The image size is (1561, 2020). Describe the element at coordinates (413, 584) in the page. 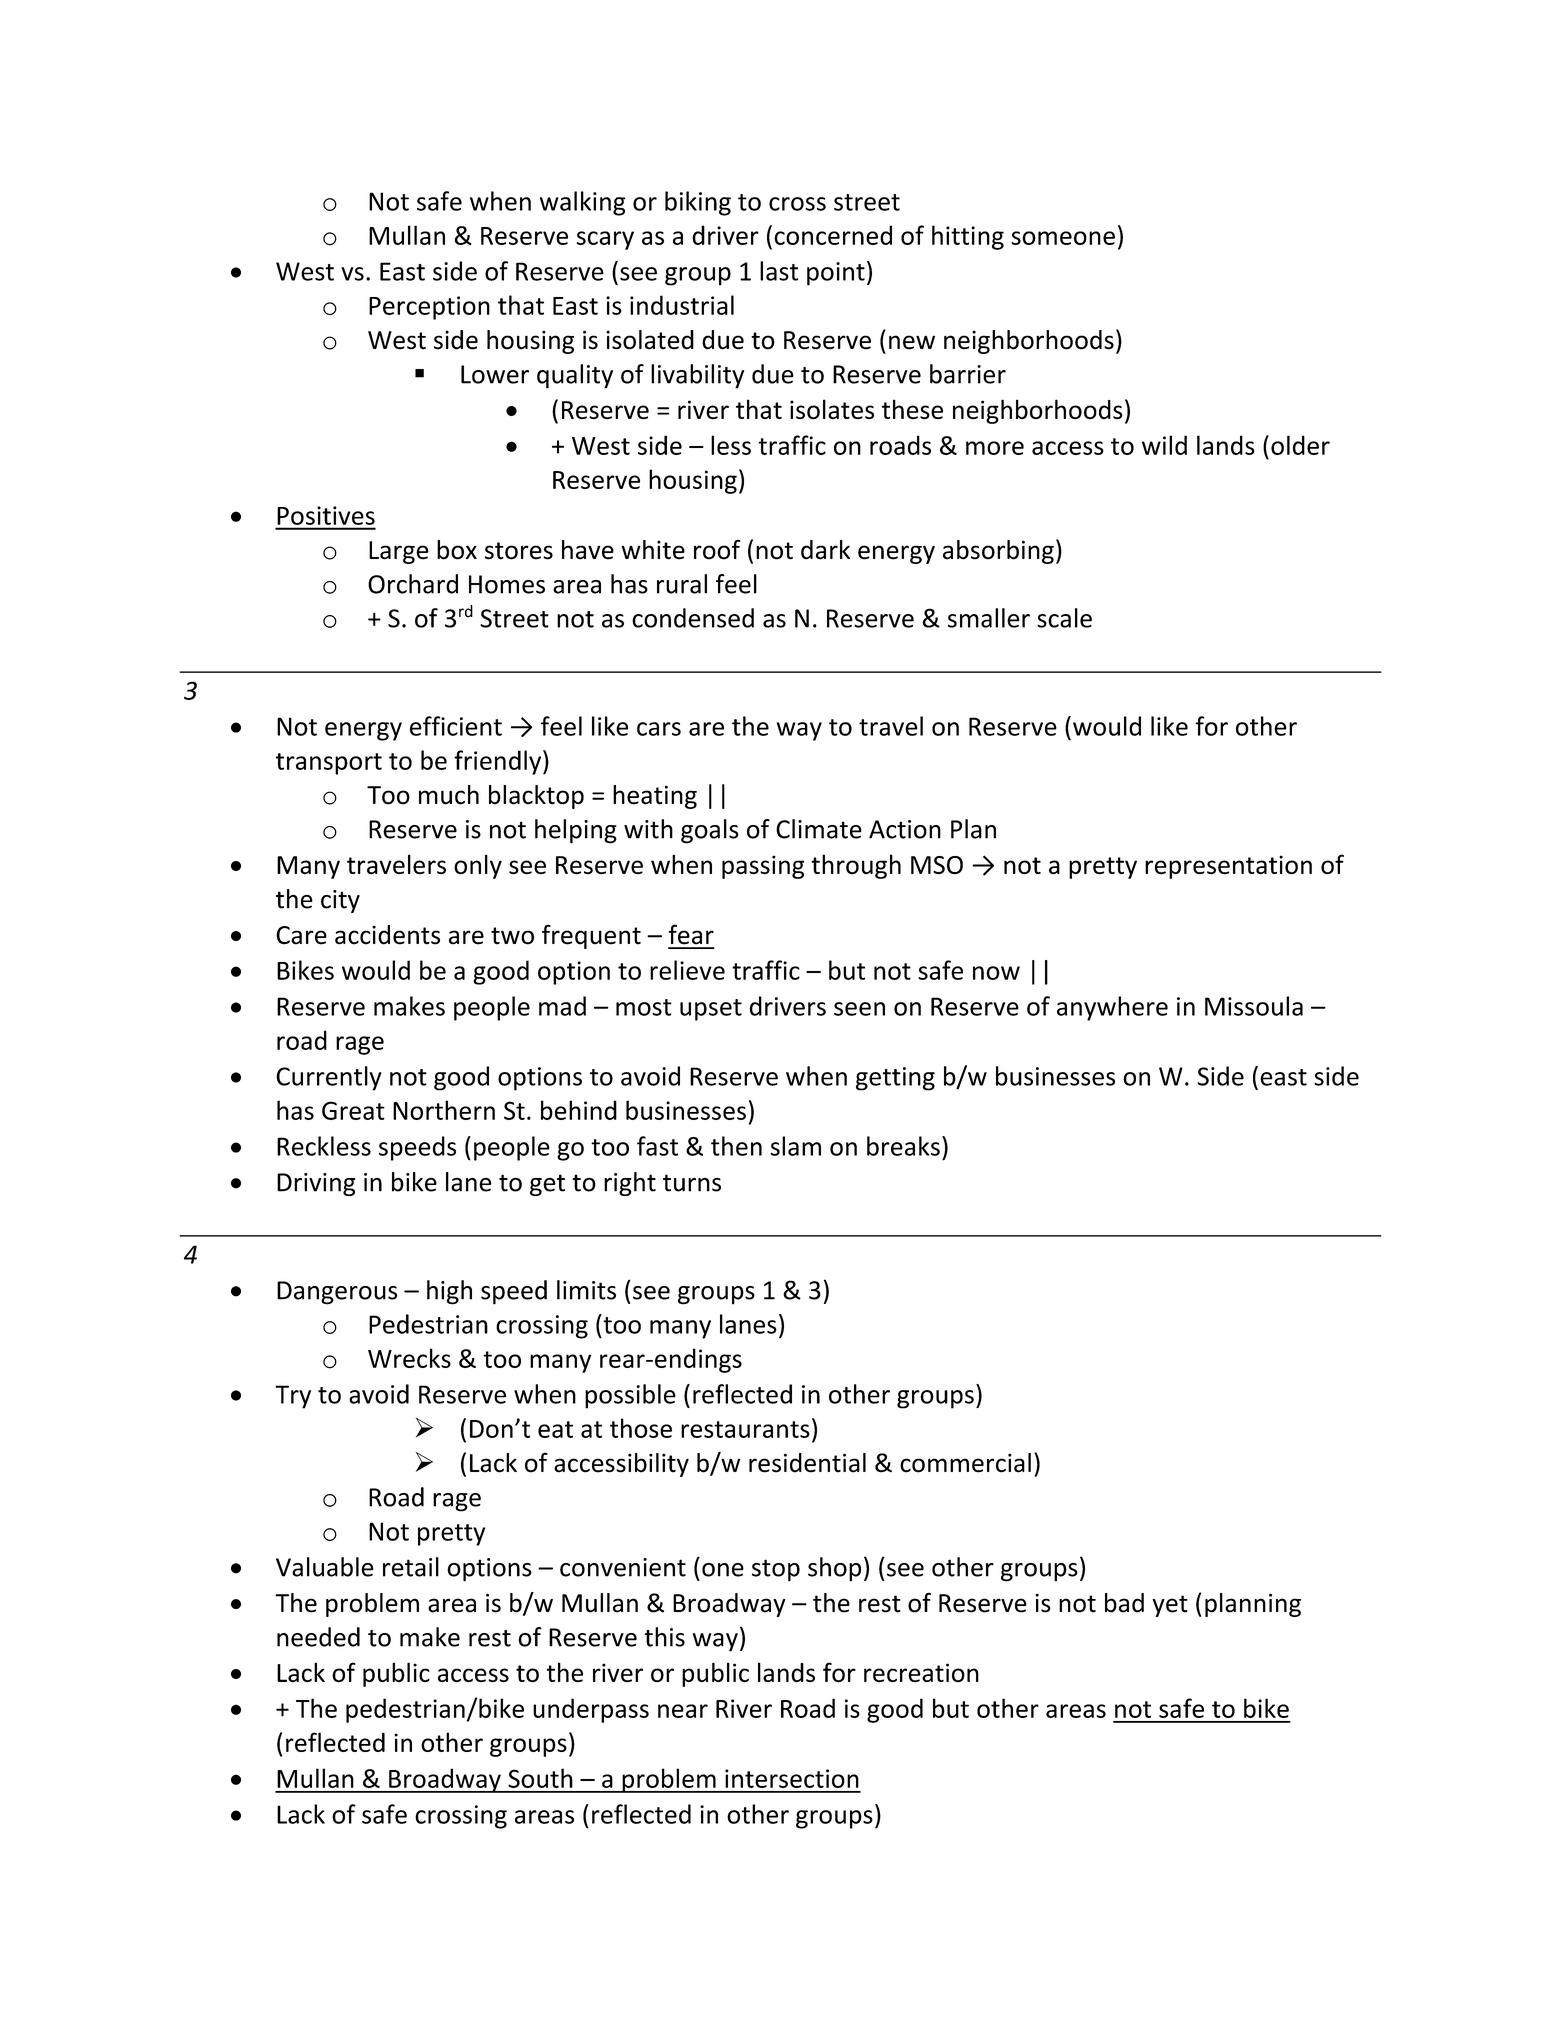

I see `Orchard` at that location.
